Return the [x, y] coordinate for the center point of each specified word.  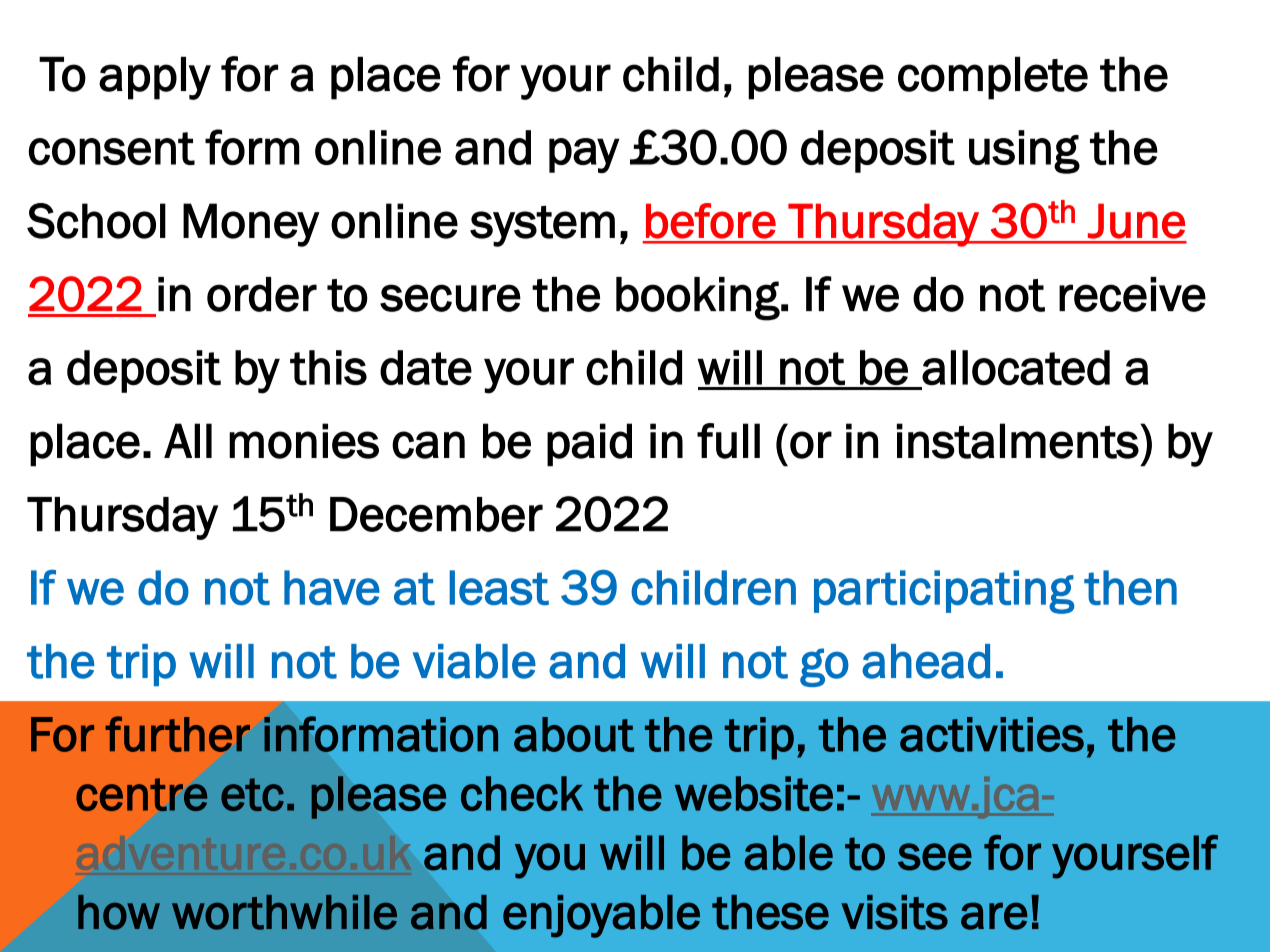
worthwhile [284, 912]
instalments [1018, 441]
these [770, 912]
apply [155, 78]
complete [993, 78]
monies [304, 441]
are [994, 916]
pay [584, 155]
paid [589, 445]
